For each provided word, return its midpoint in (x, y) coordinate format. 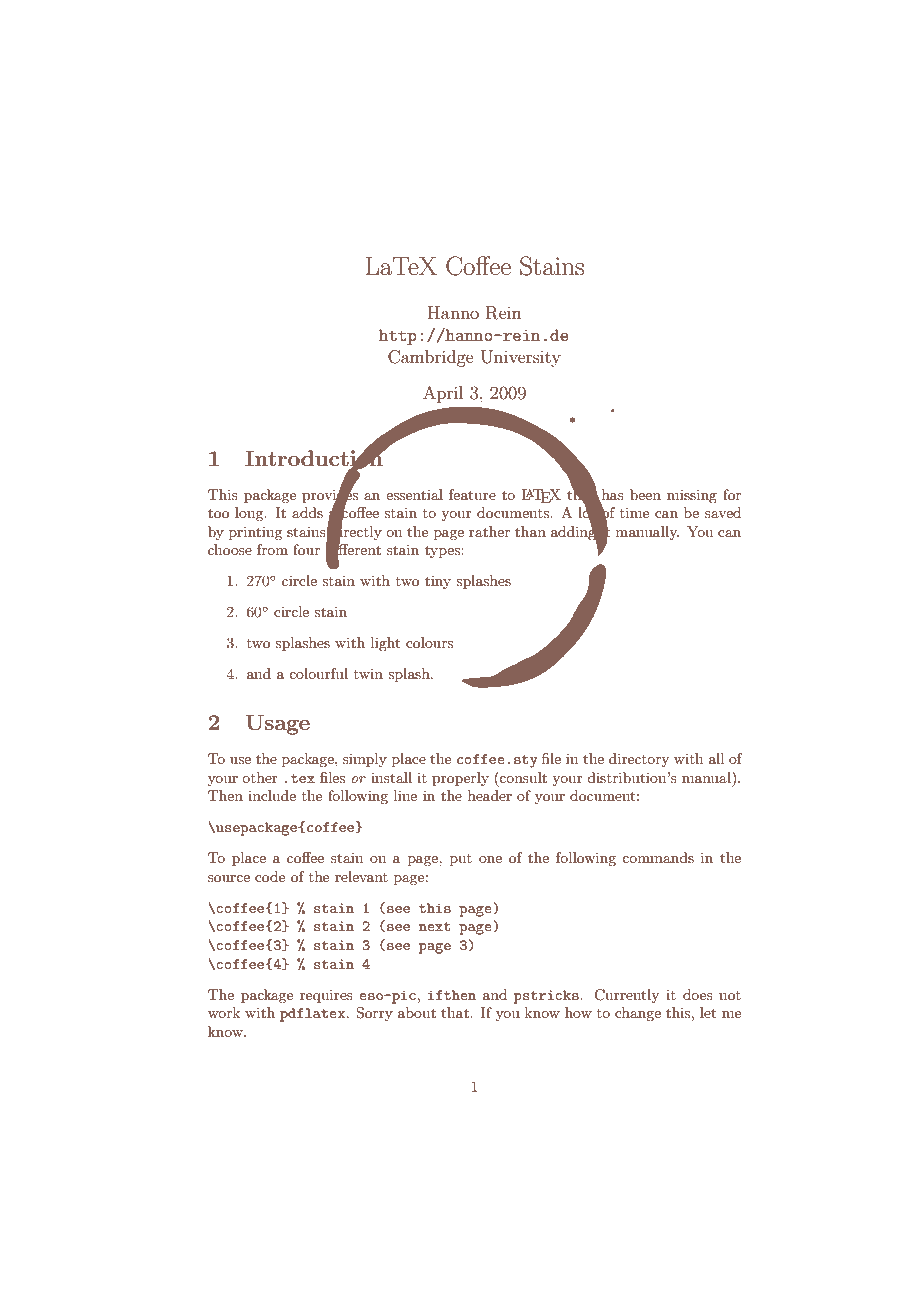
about (417, 1012)
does (698, 994)
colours (429, 642)
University (521, 358)
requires (326, 996)
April (443, 394)
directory (639, 760)
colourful (318, 673)
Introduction (315, 458)
